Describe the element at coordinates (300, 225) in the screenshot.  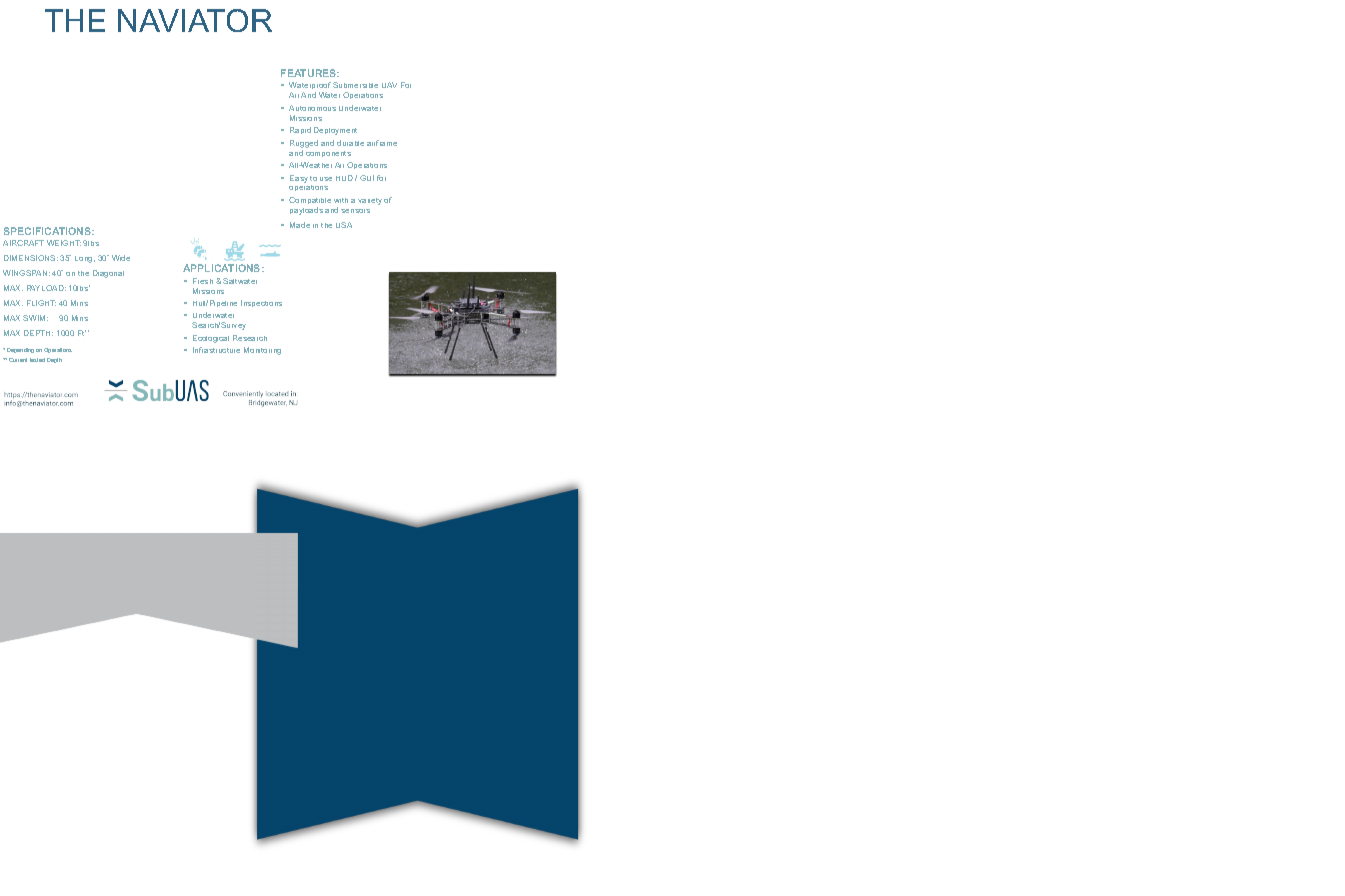
I see `Made` at that location.
